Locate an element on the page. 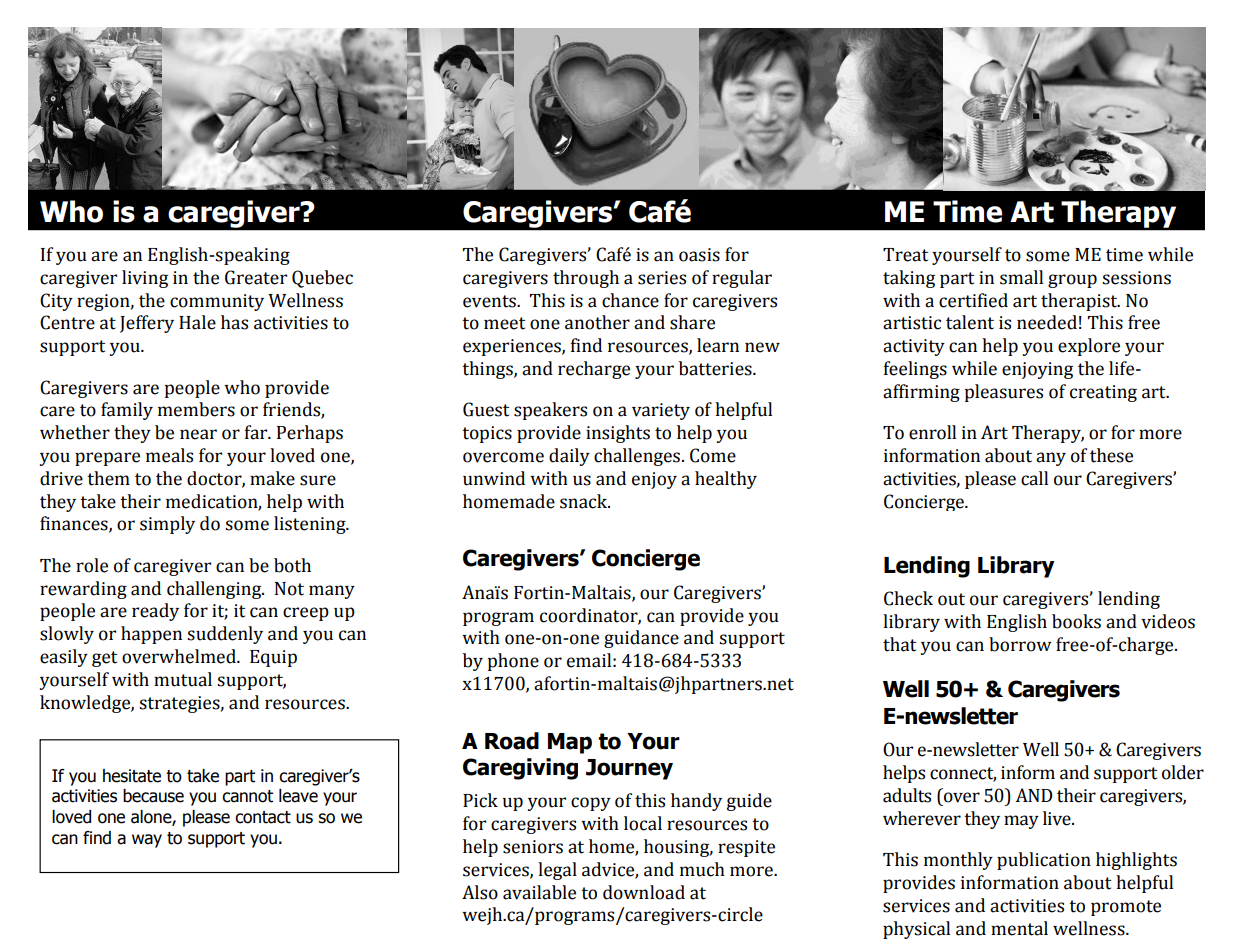  guidance is located at coordinates (641, 639).
